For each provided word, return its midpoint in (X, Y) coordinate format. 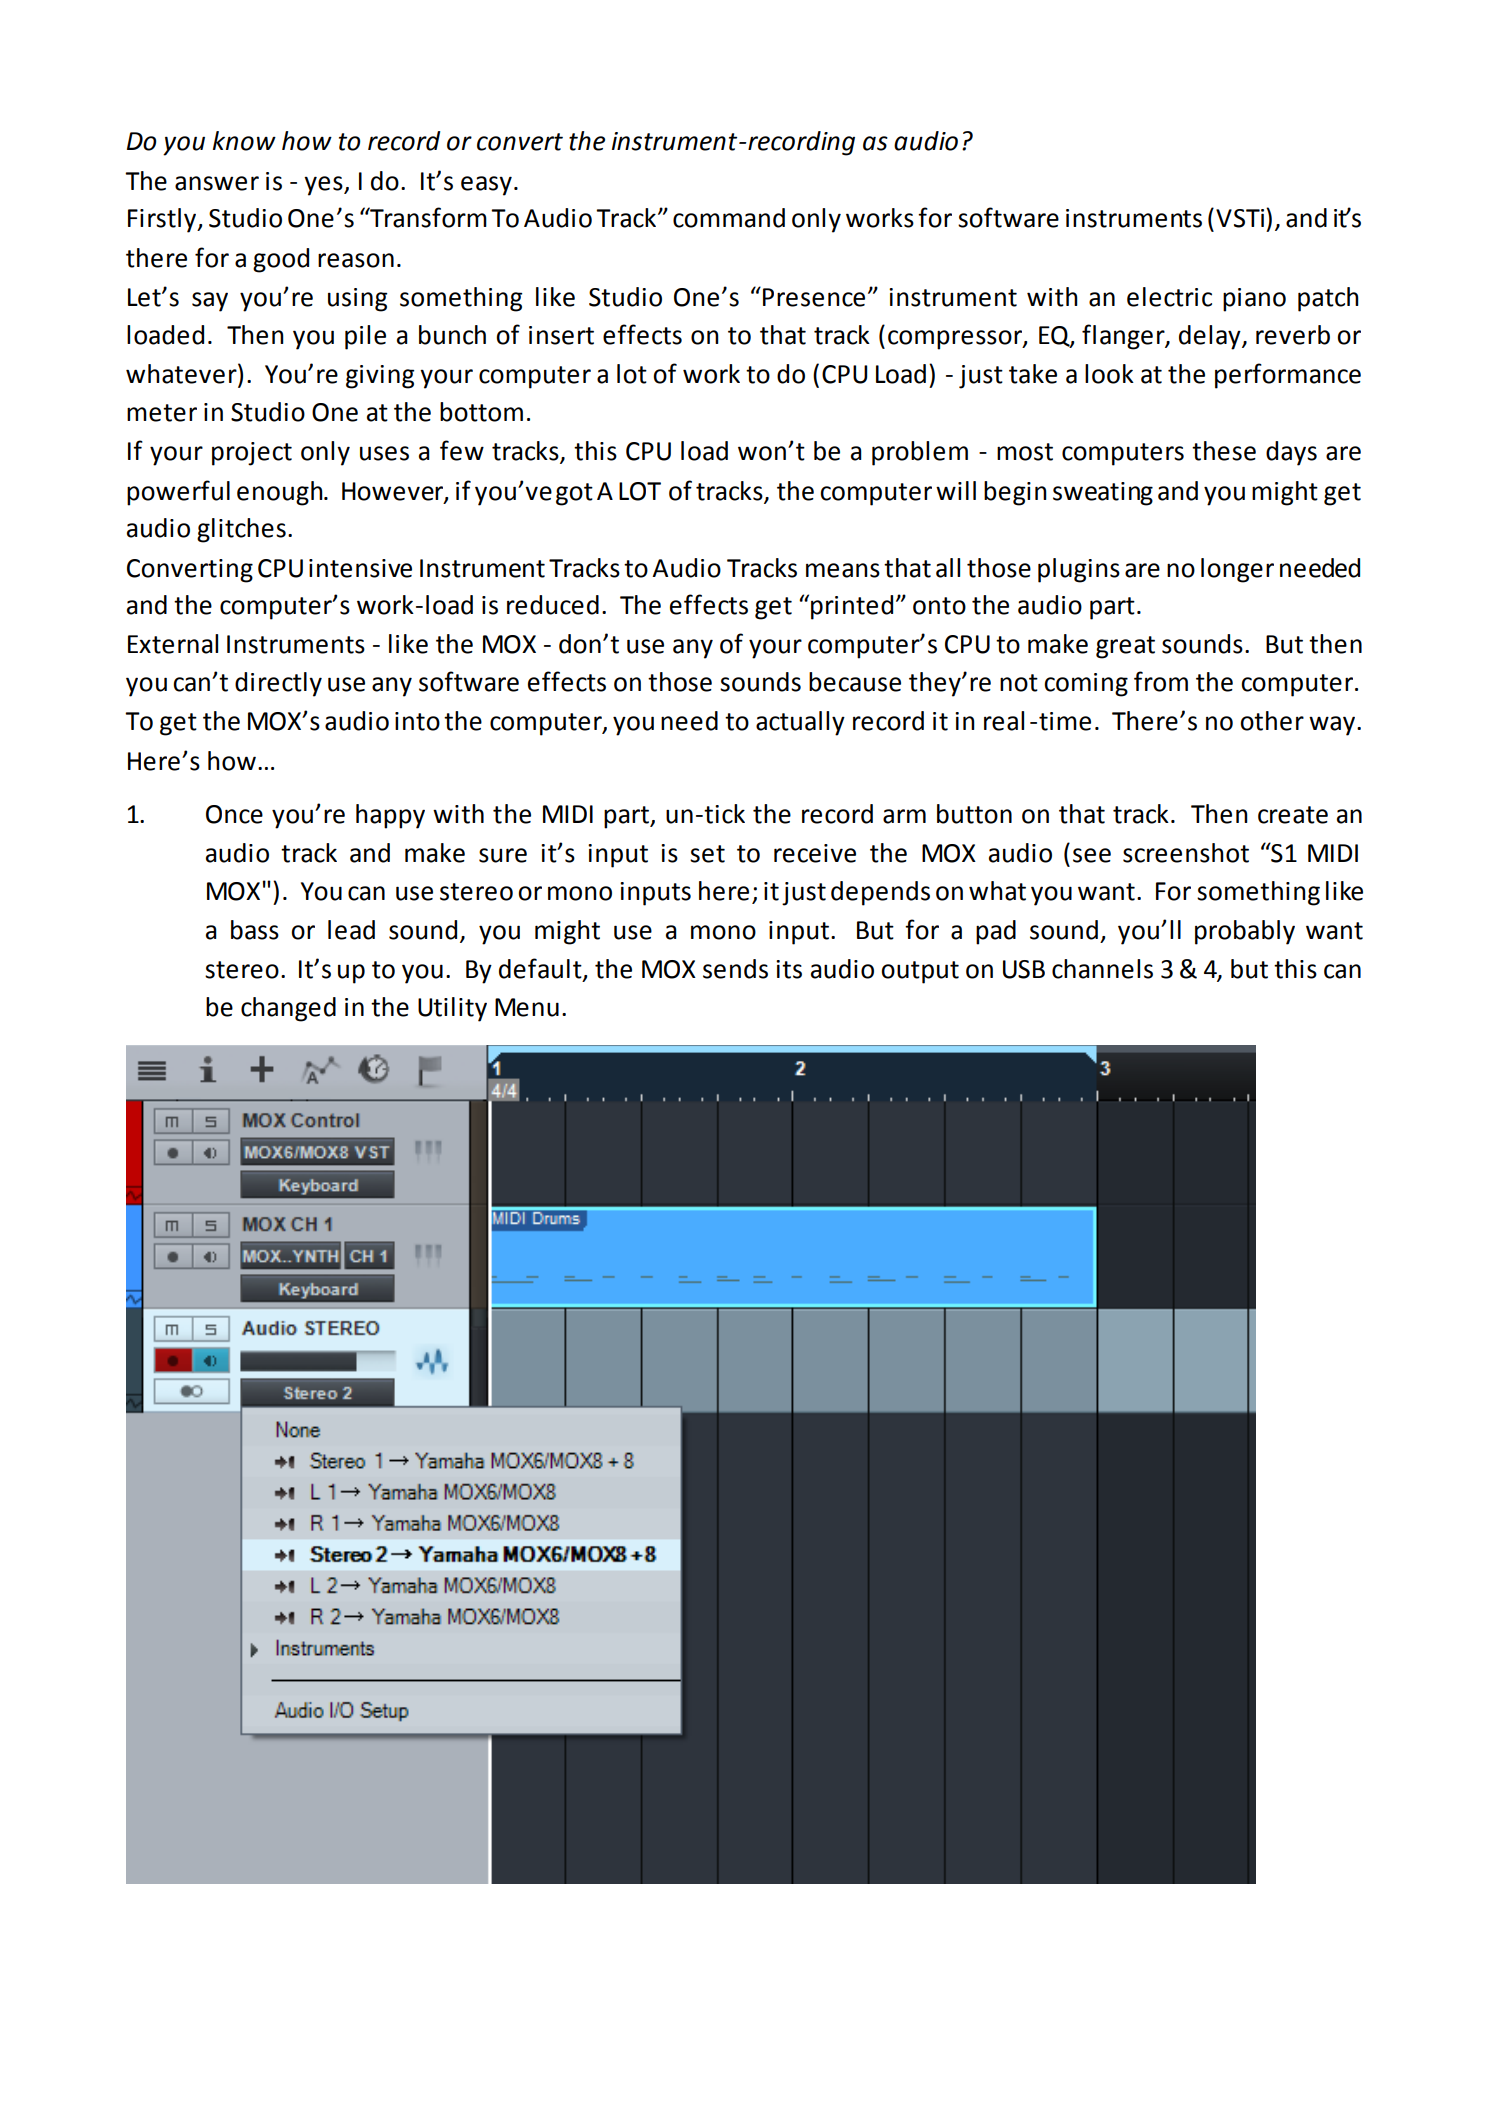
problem (920, 453)
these (1224, 451)
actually (800, 723)
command (729, 218)
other (1272, 721)
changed (288, 1009)
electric (1169, 297)
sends (735, 969)
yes (324, 186)
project (252, 454)
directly (278, 684)
